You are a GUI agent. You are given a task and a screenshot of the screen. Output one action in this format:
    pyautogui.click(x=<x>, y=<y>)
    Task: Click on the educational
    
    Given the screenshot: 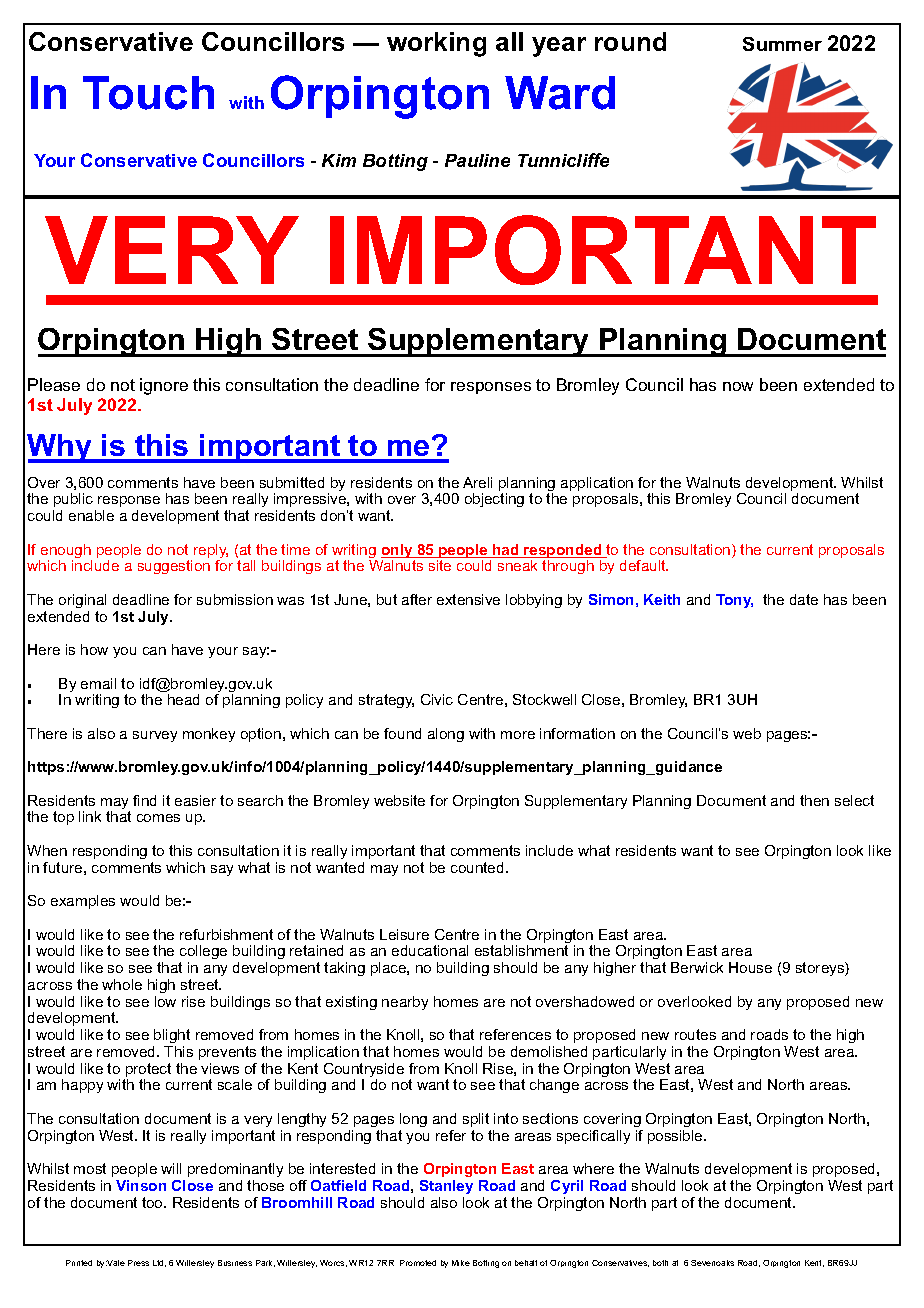 What is the action you would take?
    pyautogui.click(x=430, y=950)
